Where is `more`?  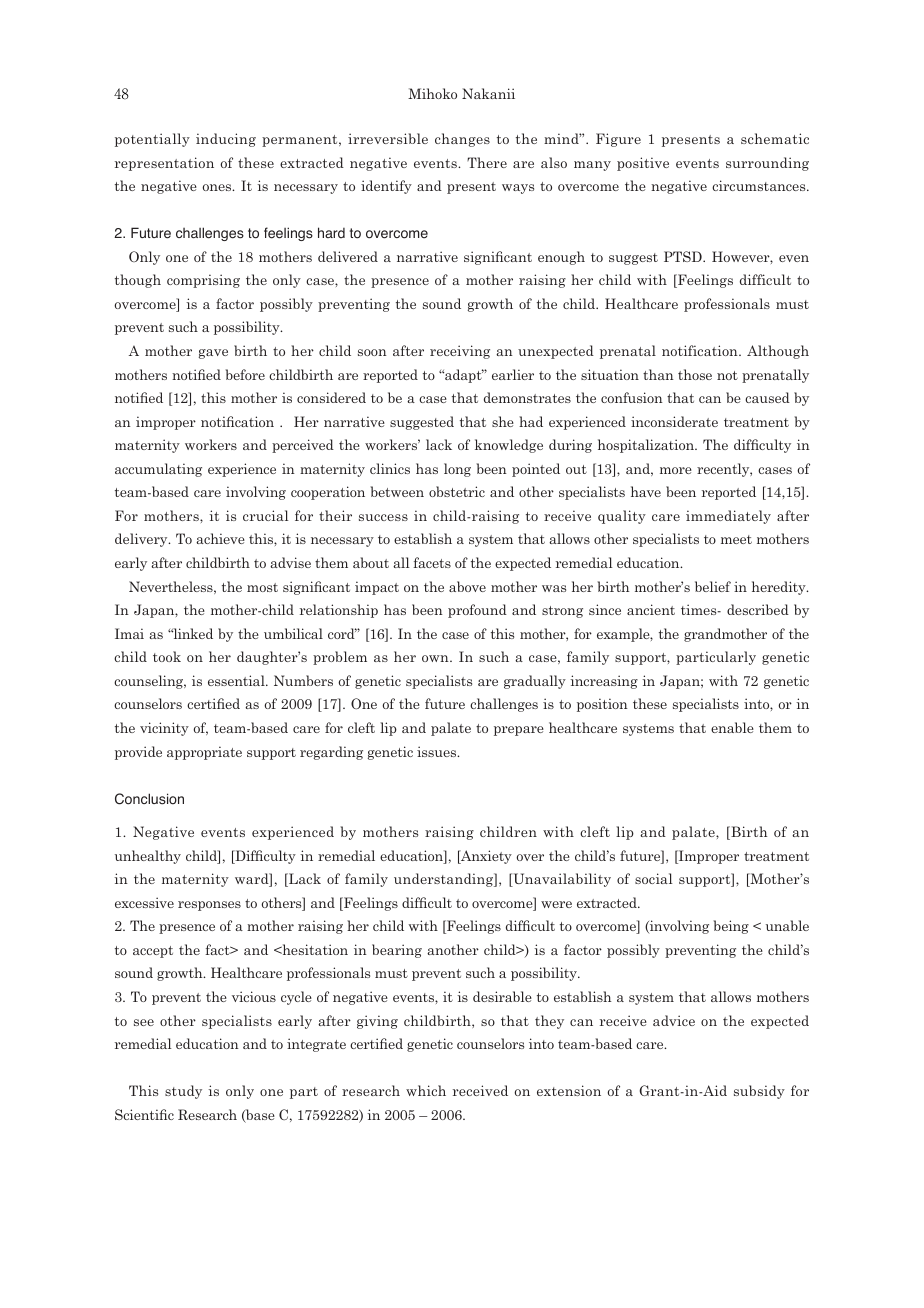
more is located at coordinates (676, 470).
